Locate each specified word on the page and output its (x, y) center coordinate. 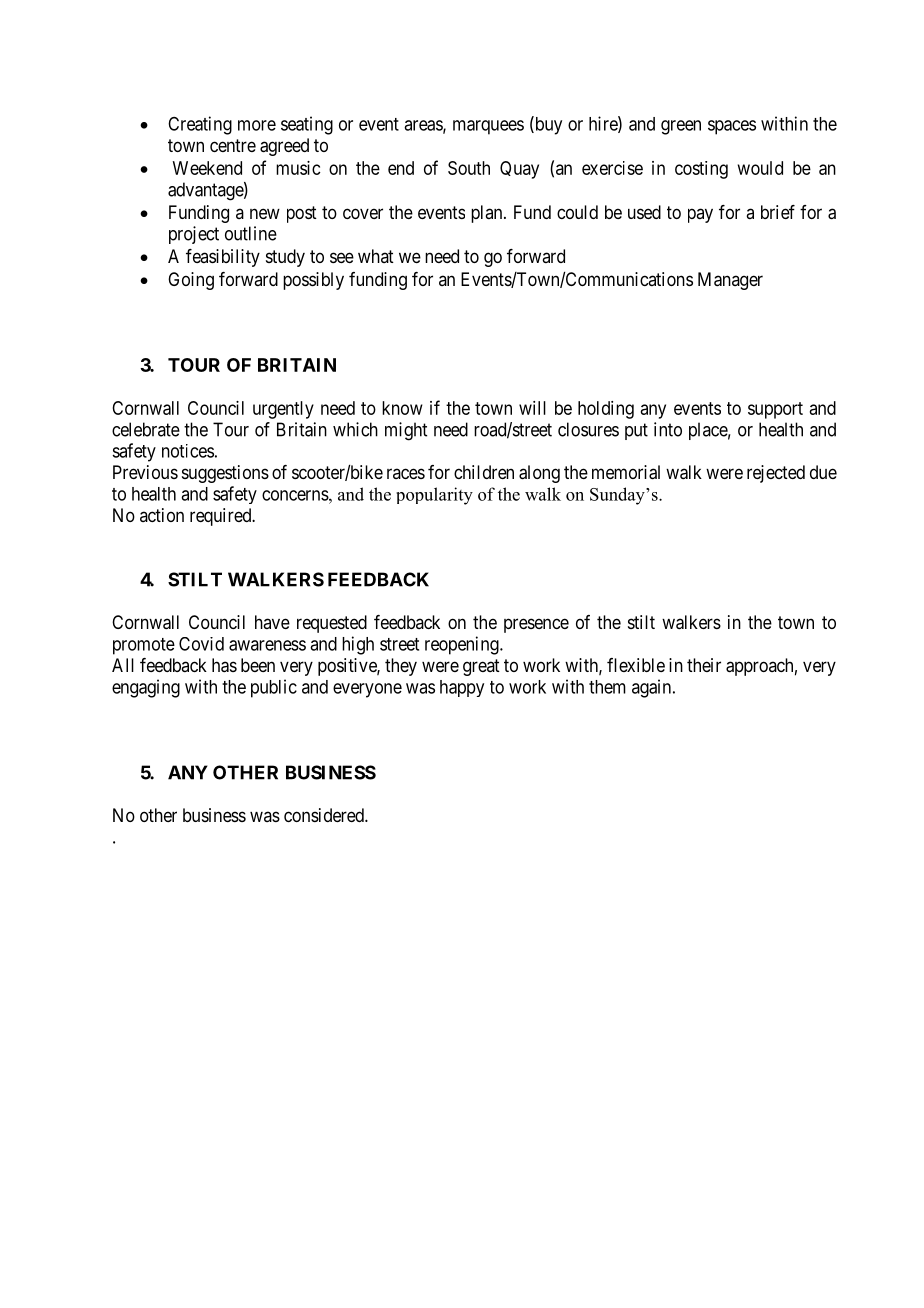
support (775, 410)
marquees (488, 127)
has (224, 665)
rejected (776, 474)
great (481, 667)
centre (233, 145)
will (532, 408)
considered (325, 815)
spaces (732, 127)
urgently (283, 410)
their (704, 665)
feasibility (223, 258)
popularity (434, 496)
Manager (730, 281)
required (222, 517)
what (376, 256)
